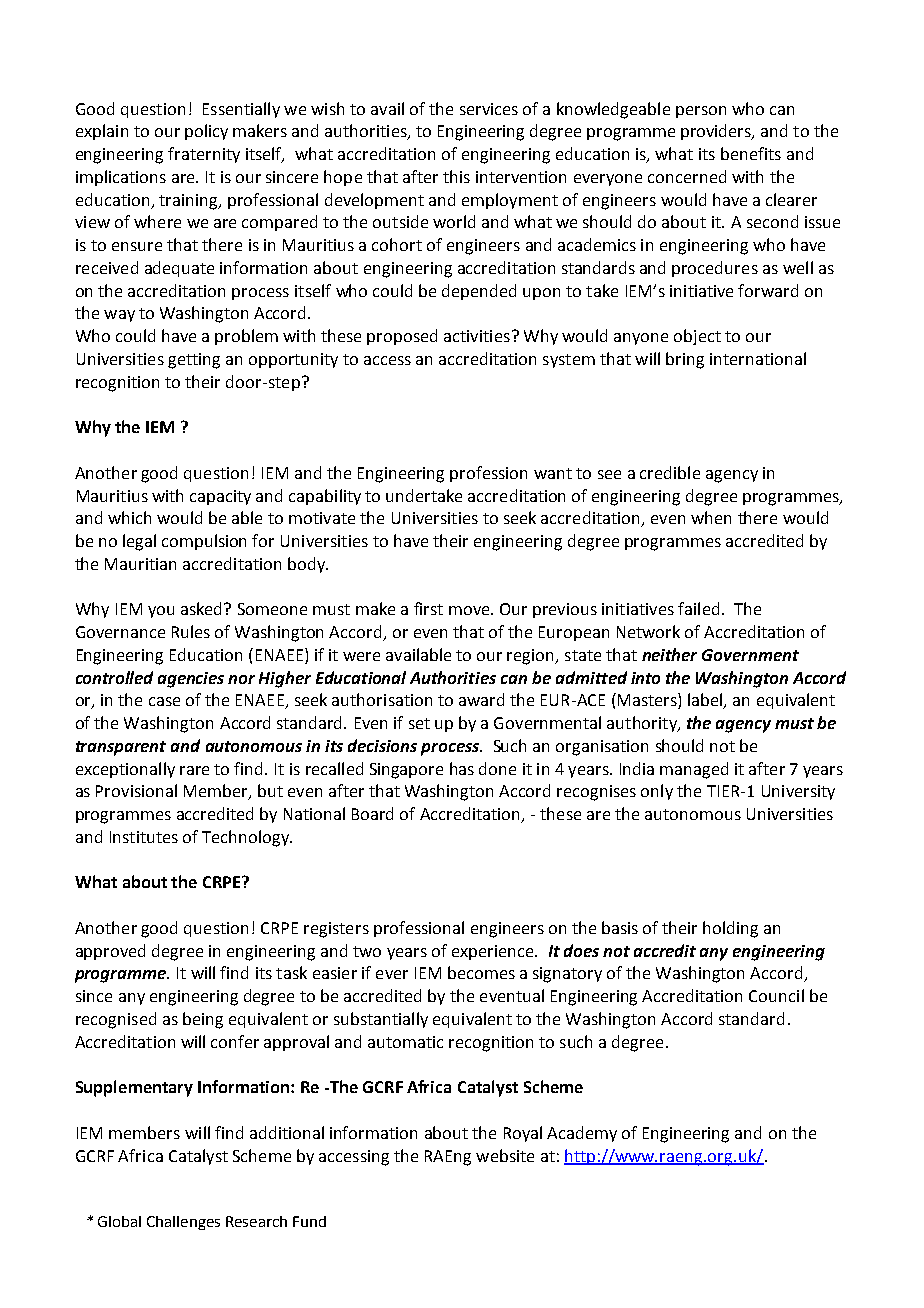 This document has height=1308, width=924. What do you see at coordinates (505, 1155) in the document?
I see `website` at bounding box center [505, 1155].
